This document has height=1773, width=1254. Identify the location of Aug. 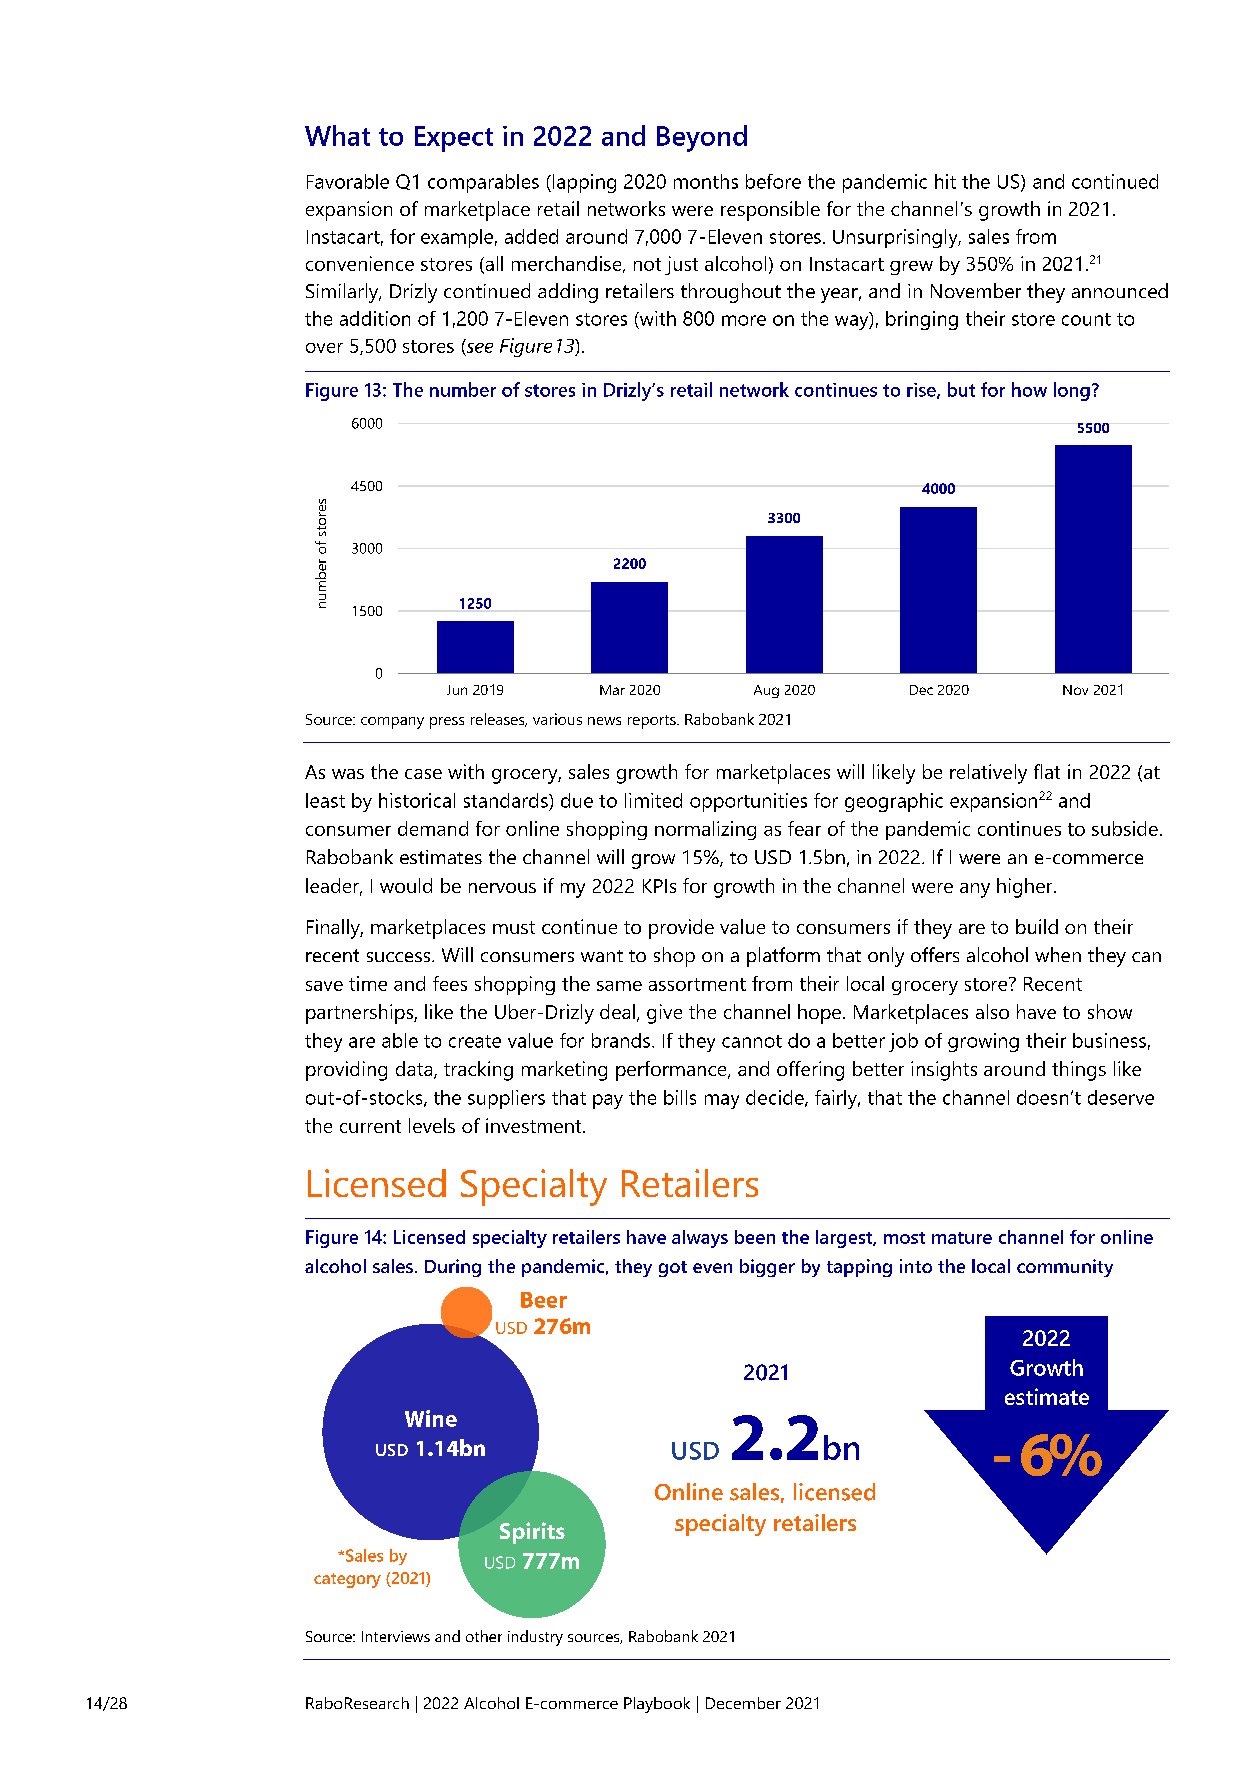
(766, 691).
